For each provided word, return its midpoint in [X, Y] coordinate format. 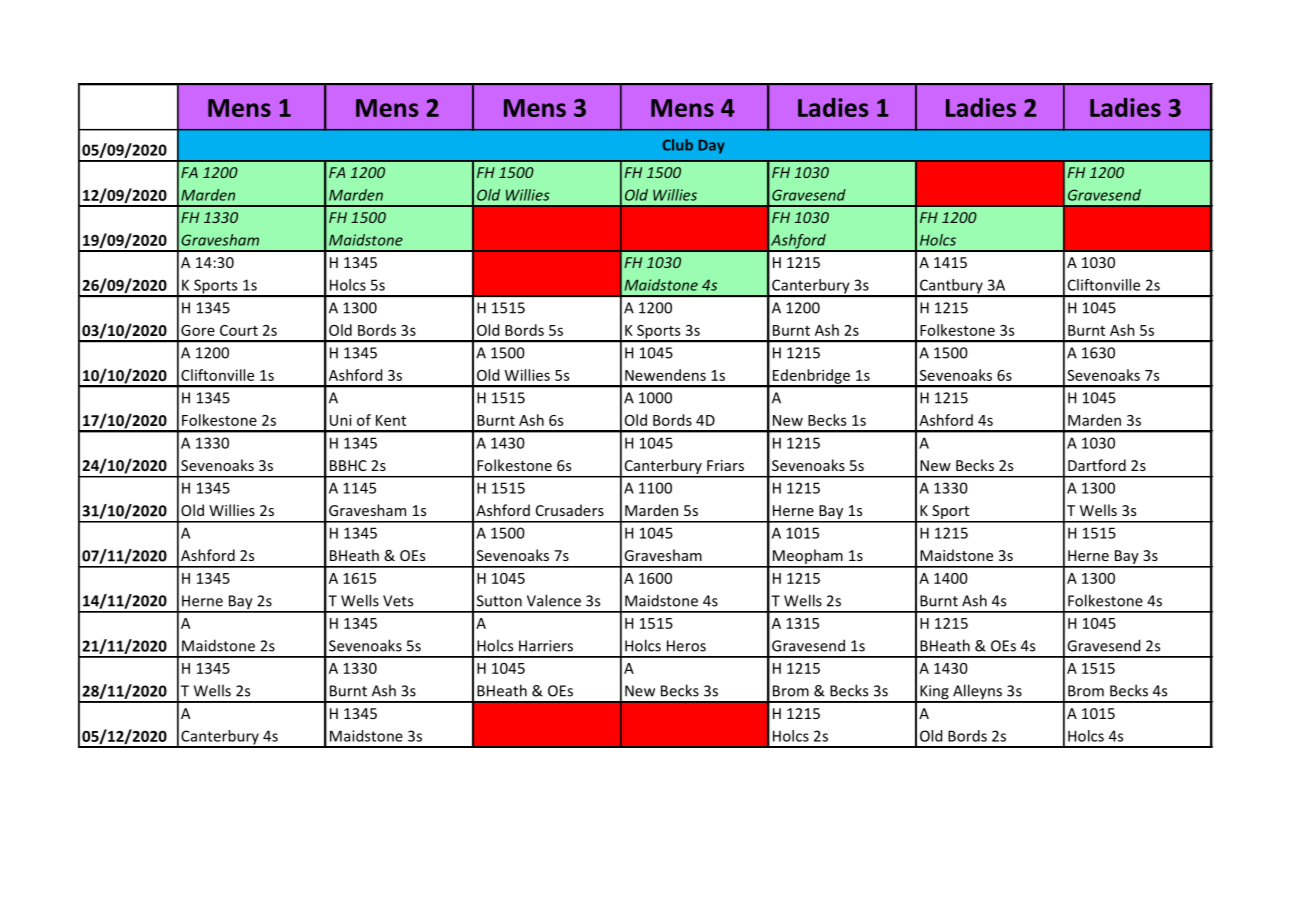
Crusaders [570, 510]
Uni [341, 420]
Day [712, 147]
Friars [725, 465]
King [934, 693]
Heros [686, 646]
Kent [391, 420]
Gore [198, 330]
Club [678, 145]
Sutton [499, 601]
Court [239, 330]
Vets [398, 601]
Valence [554, 600]
